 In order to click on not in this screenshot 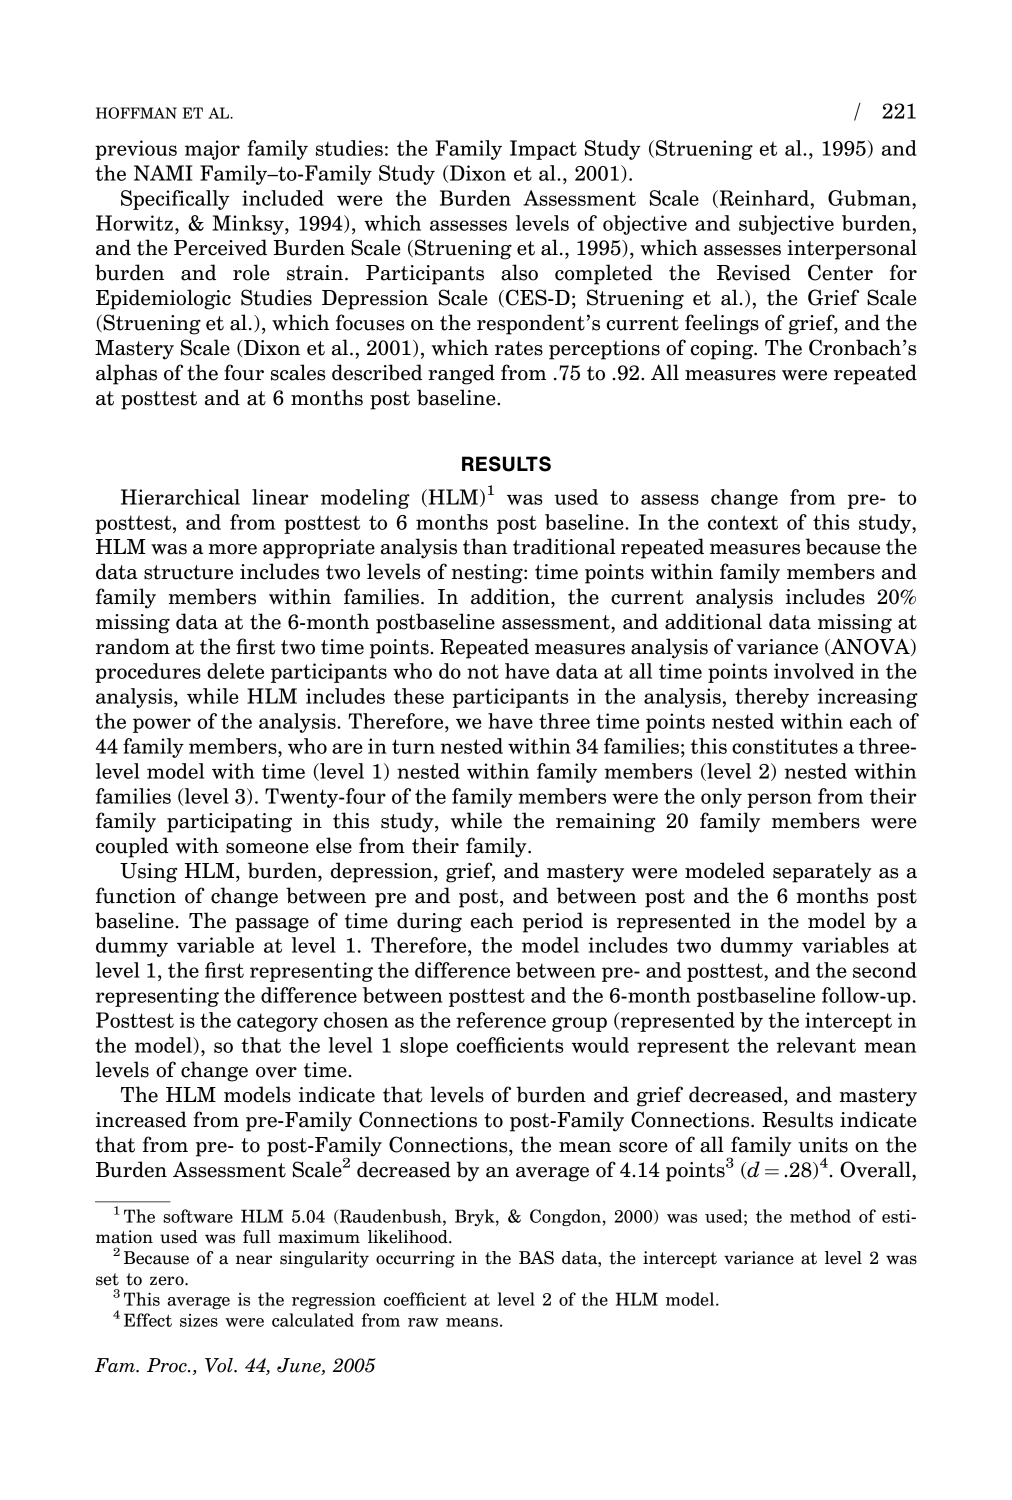, I will do `click(483, 671)`.
